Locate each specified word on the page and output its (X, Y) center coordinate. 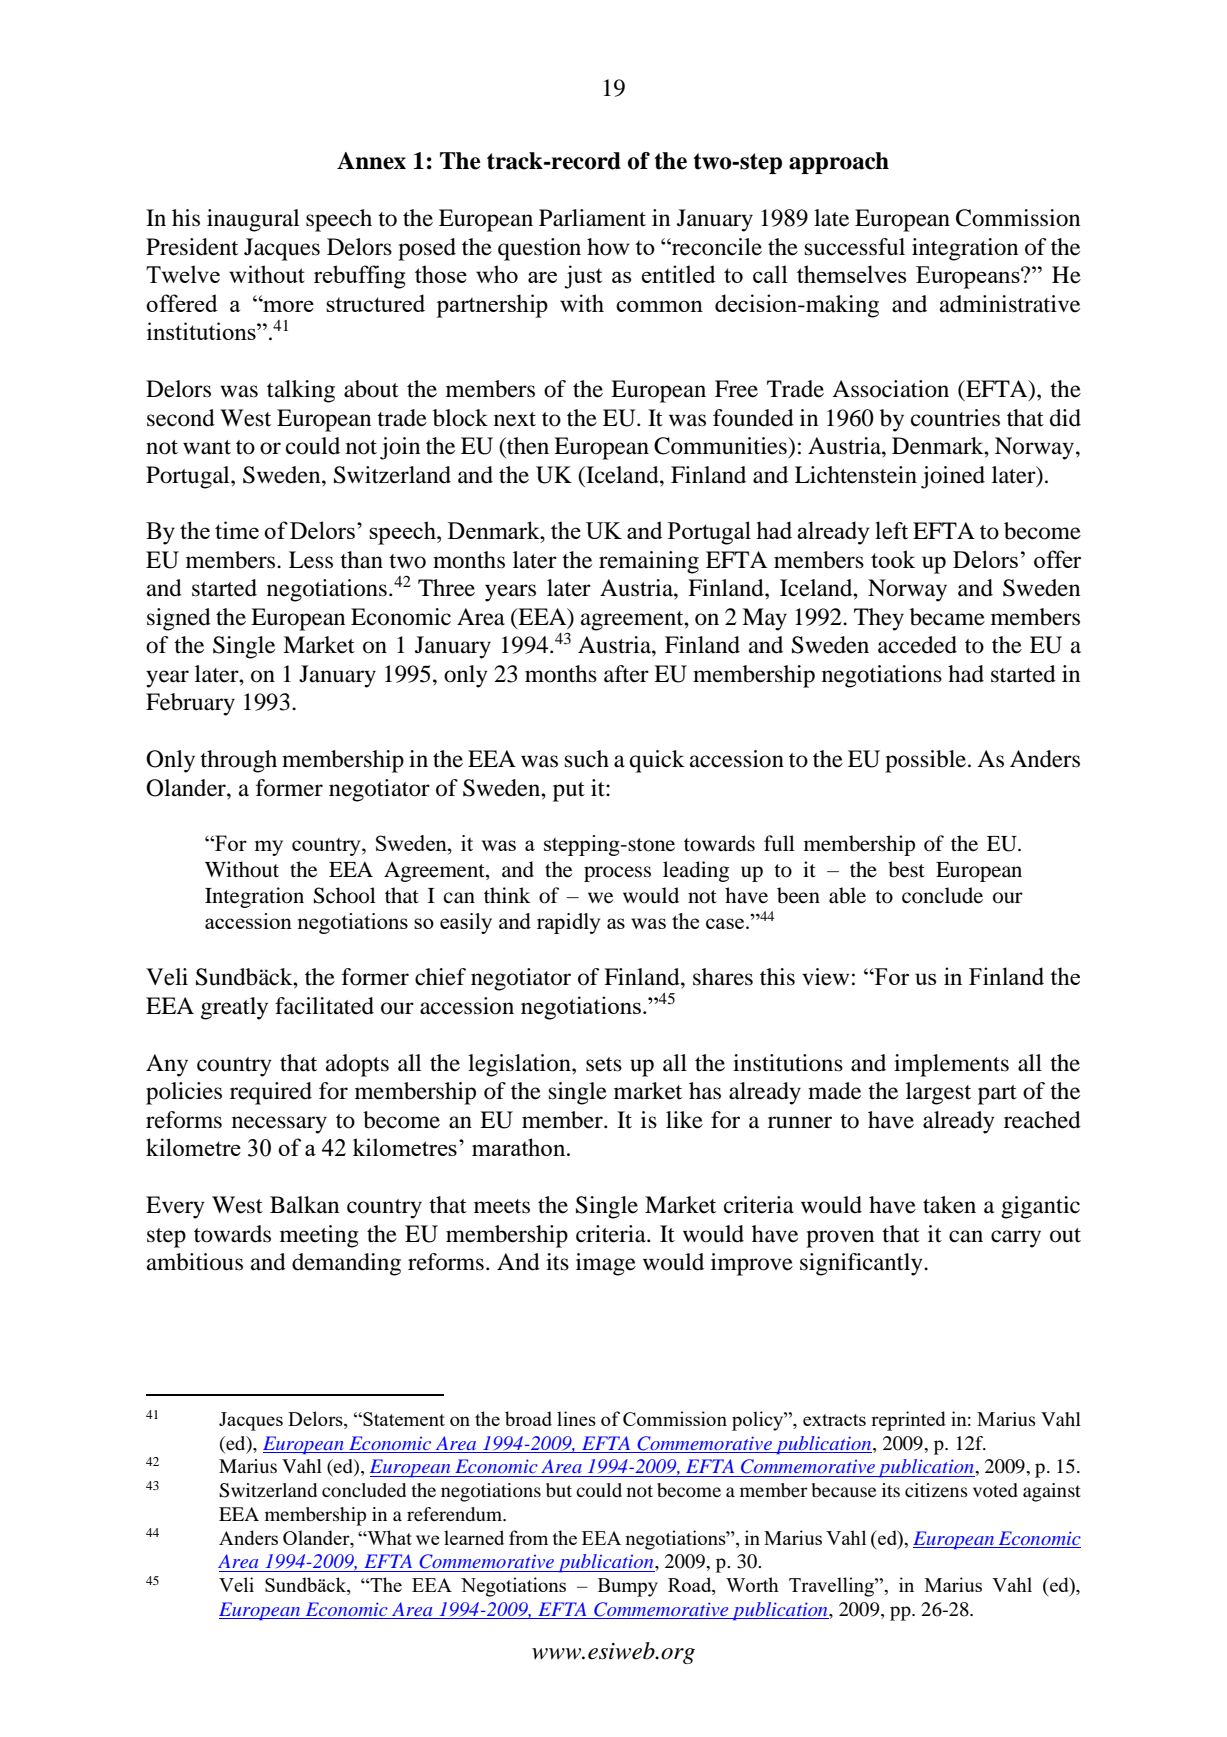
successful (855, 247)
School (345, 895)
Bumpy (628, 1587)
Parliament (592, 218)
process (617, 874)
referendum (456, 1514)
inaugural (253, 220)
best (906, 869)
